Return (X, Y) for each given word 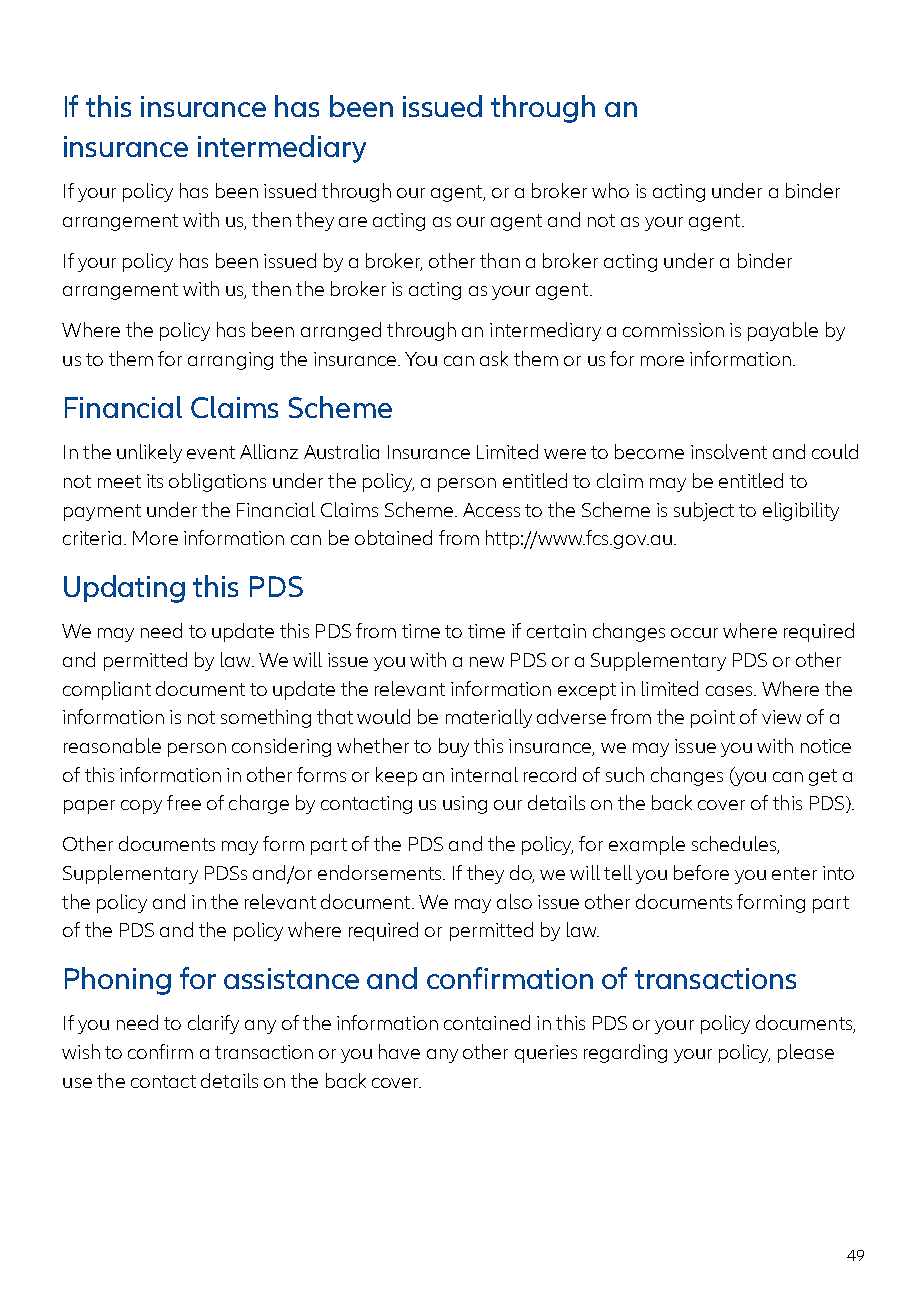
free (184, 802)
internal (484, 774)
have (399, 1051)
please (806, 1053)
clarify (213, 1024)
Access (491, 510)
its (155, 481)
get (823, 777)
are (353, 222)
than (500, 260)
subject (704, 511)
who (610, 190)
